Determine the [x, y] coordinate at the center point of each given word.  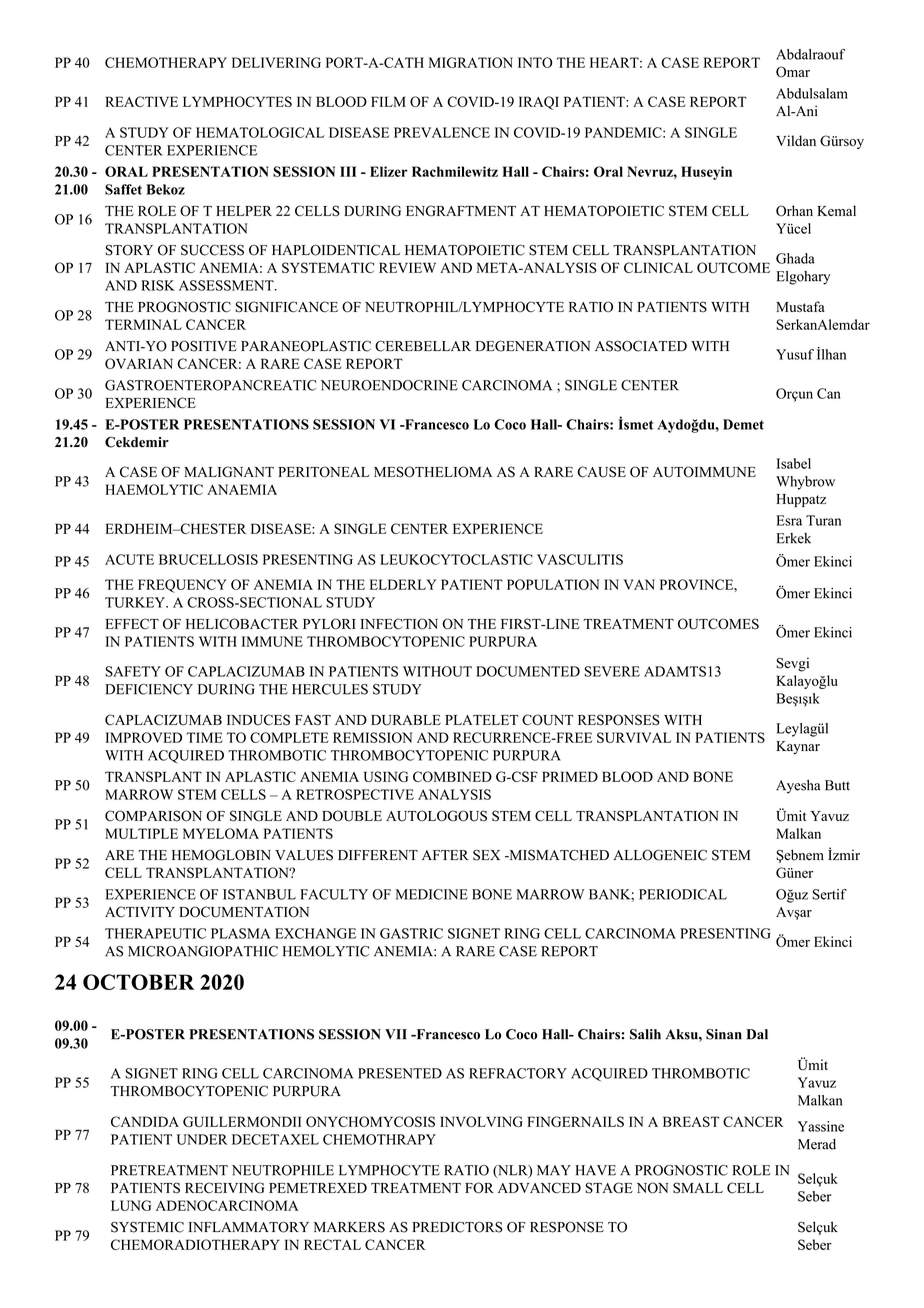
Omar [793, 71]
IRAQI [539, 103]
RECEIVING [225, 1187]
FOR [479, 1188]
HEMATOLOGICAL [260, 132]
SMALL [698, 1188]
